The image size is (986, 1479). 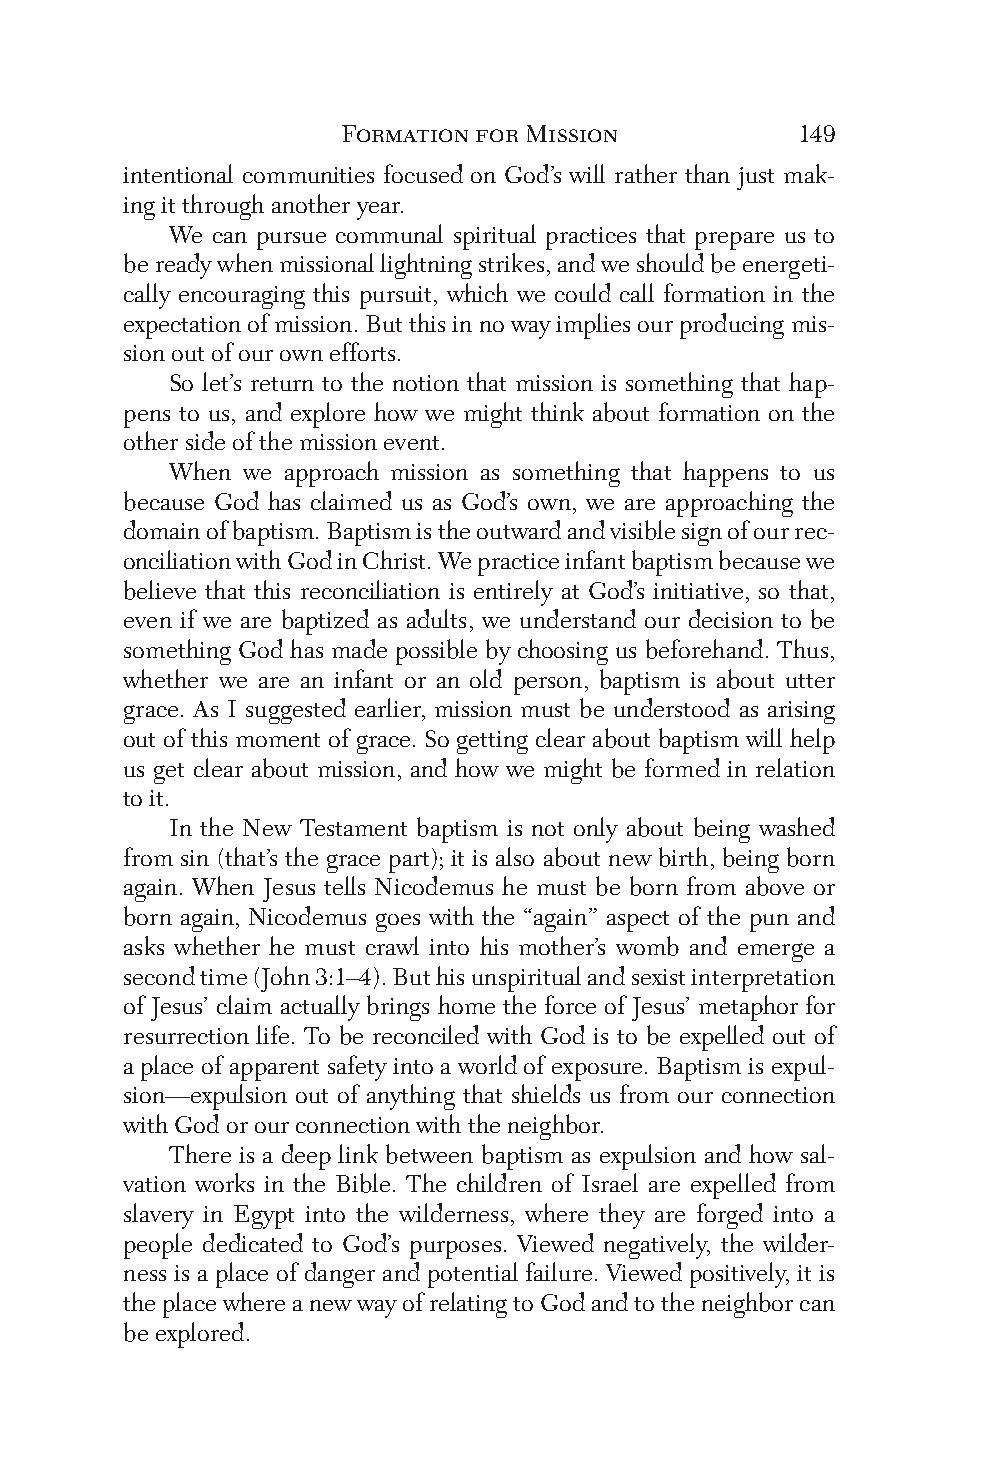 I want to click on potential, so click(x=473, y=1275).
